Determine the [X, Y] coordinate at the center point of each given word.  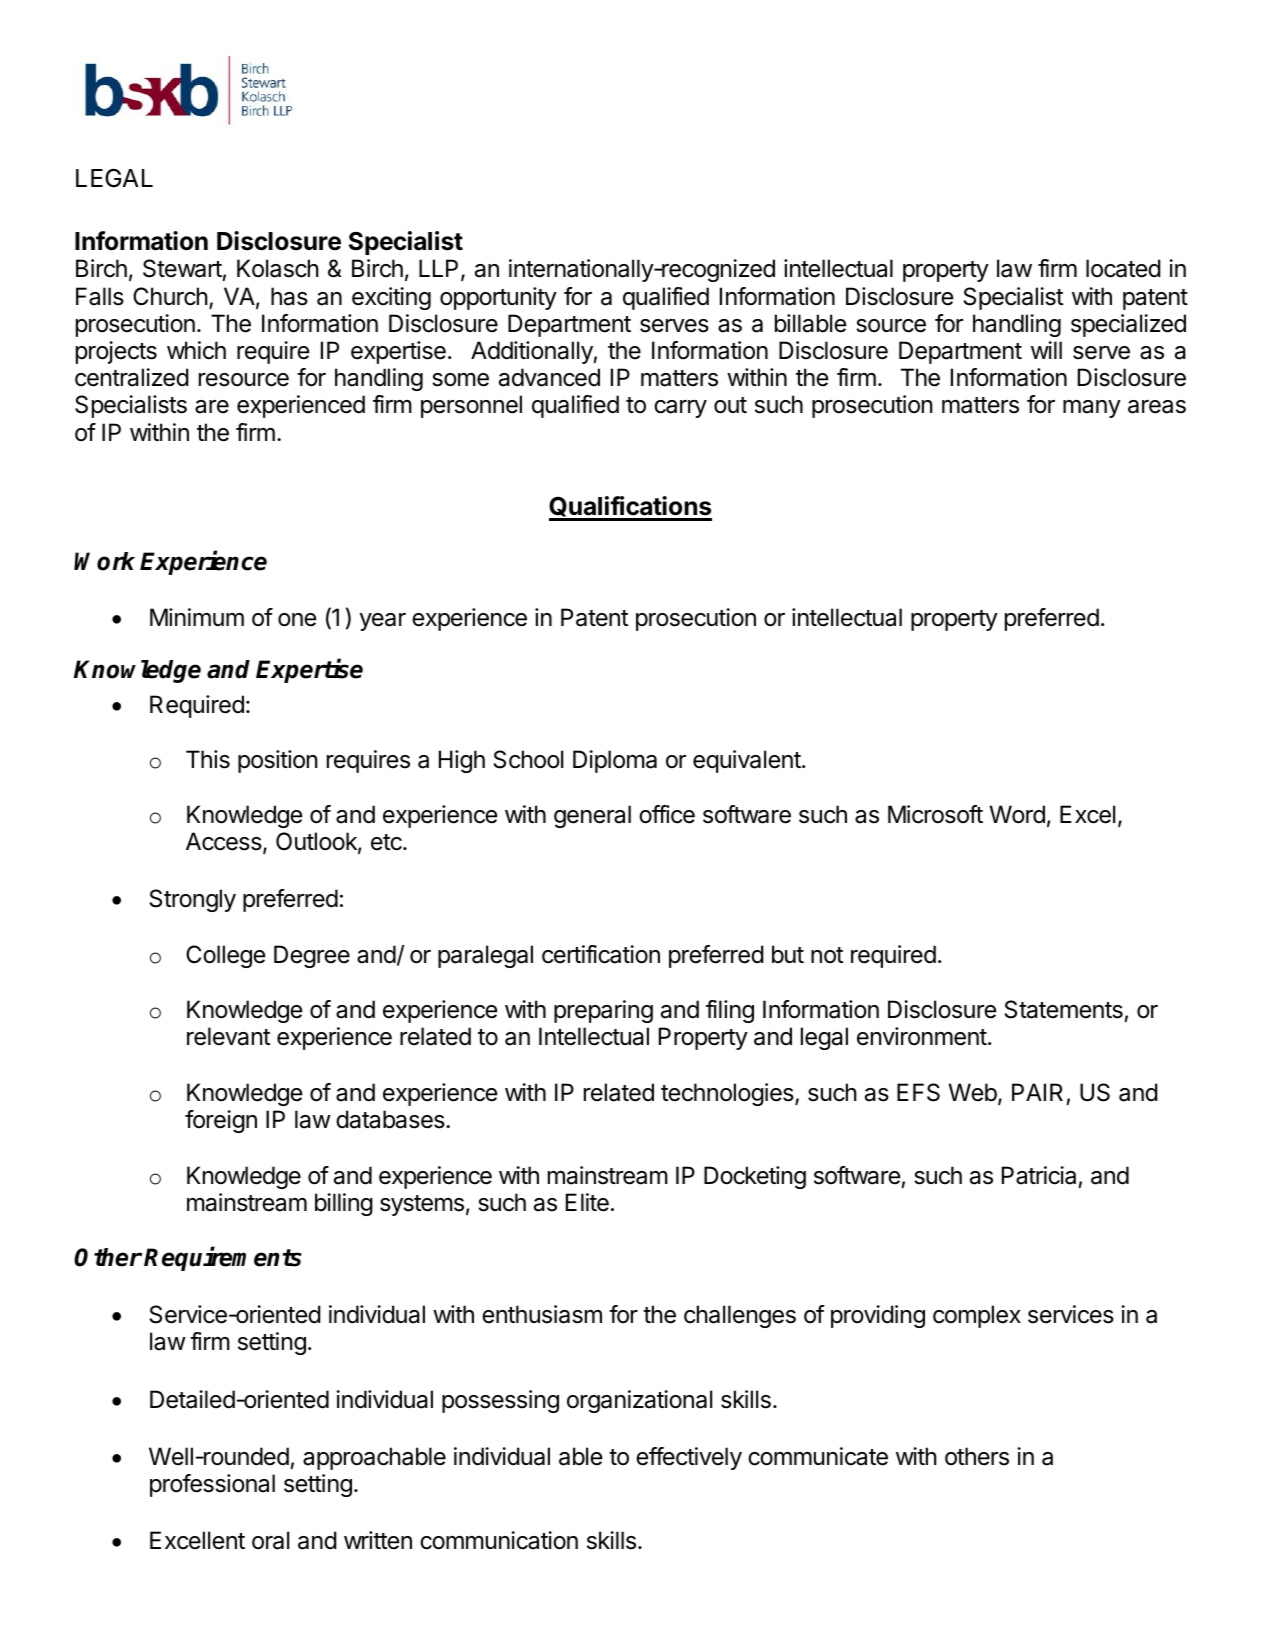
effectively [689, 1458]
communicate [818, 1456]
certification [601, 954]
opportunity [498, 298]
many [1092, 409]
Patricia [1039, 1175]
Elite [587, 1202]
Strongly [193, 900]
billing [344, 1204]
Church [170, 296]
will [1046, 350]
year [383, 622]
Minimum [197, 617]
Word [1017, 814]
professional [212, 1485]
